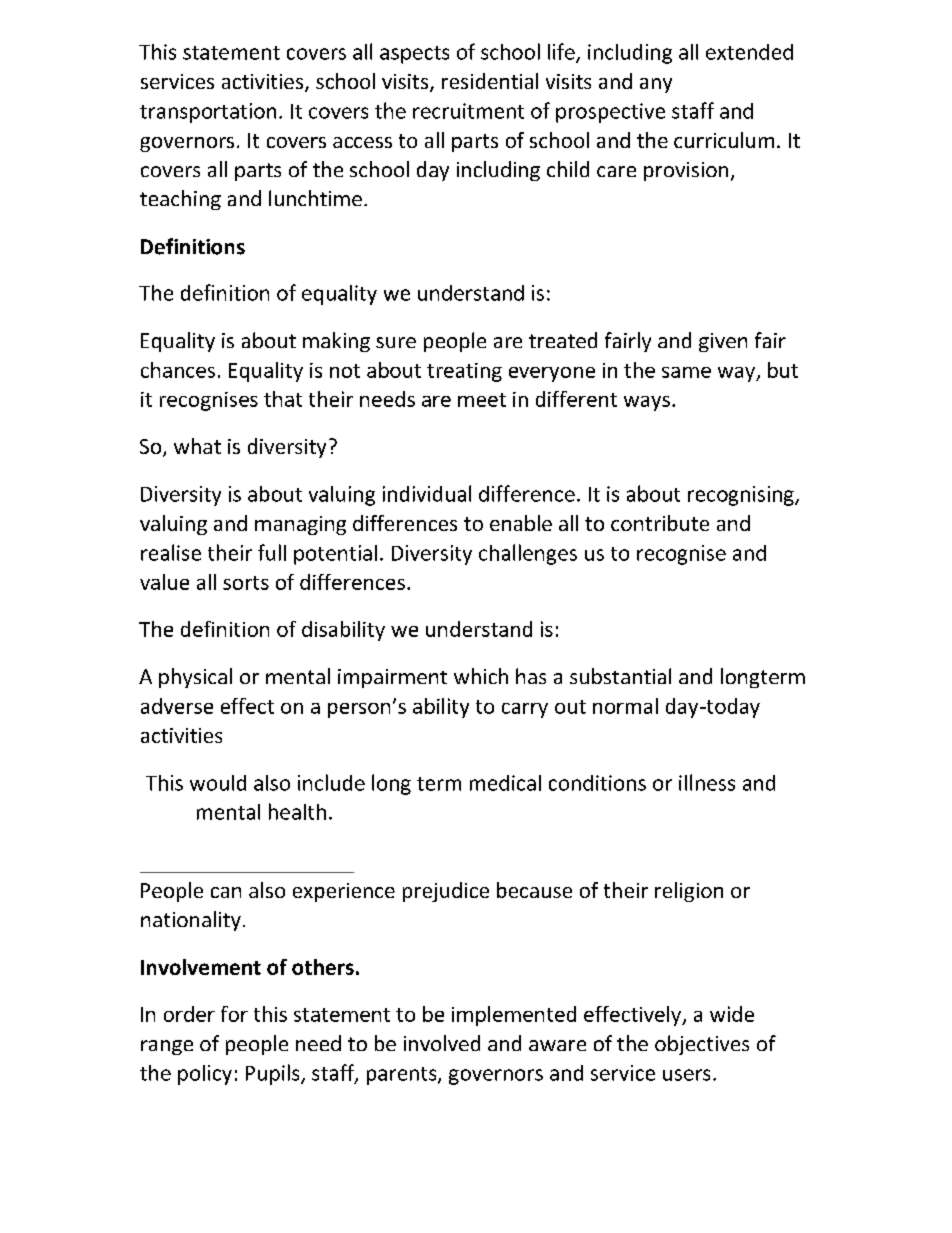  What do you see at coordinates (234, 1014) in the screenshot?
I see `for` at bounding box center [234, 1014].
